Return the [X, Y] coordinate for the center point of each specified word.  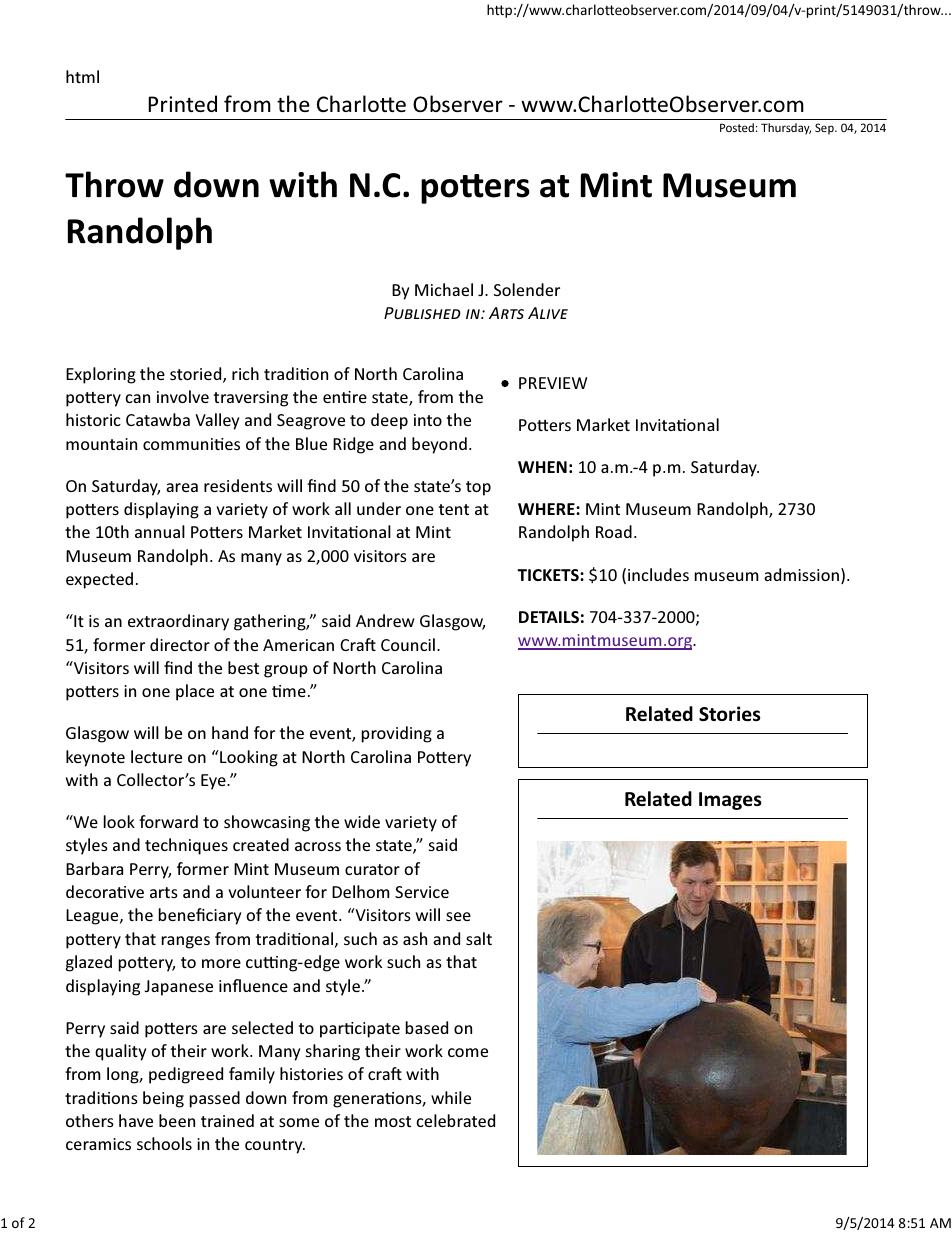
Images [730, 801]
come [468, 1052]
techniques [186, 846]
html [82, 76]
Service [422, 892]
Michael [444, 289]
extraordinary [178, 622]
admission [801, 574]
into [428, 420]
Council [408, 644]
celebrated [455, 1120]
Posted [737, 127]
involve [183, 396]
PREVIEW [553, 383]
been [177, 1120]
